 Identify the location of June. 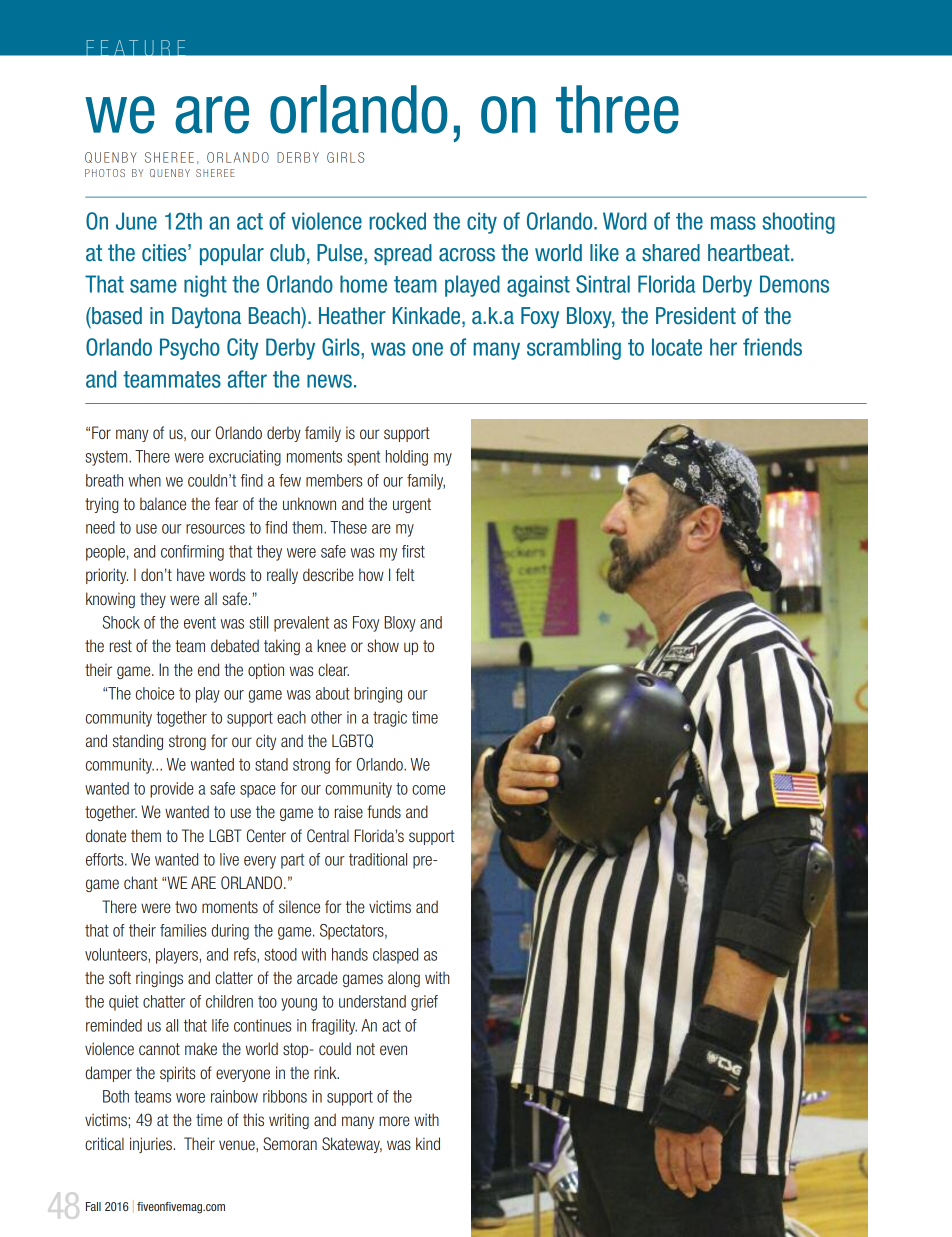
(136, 221).
